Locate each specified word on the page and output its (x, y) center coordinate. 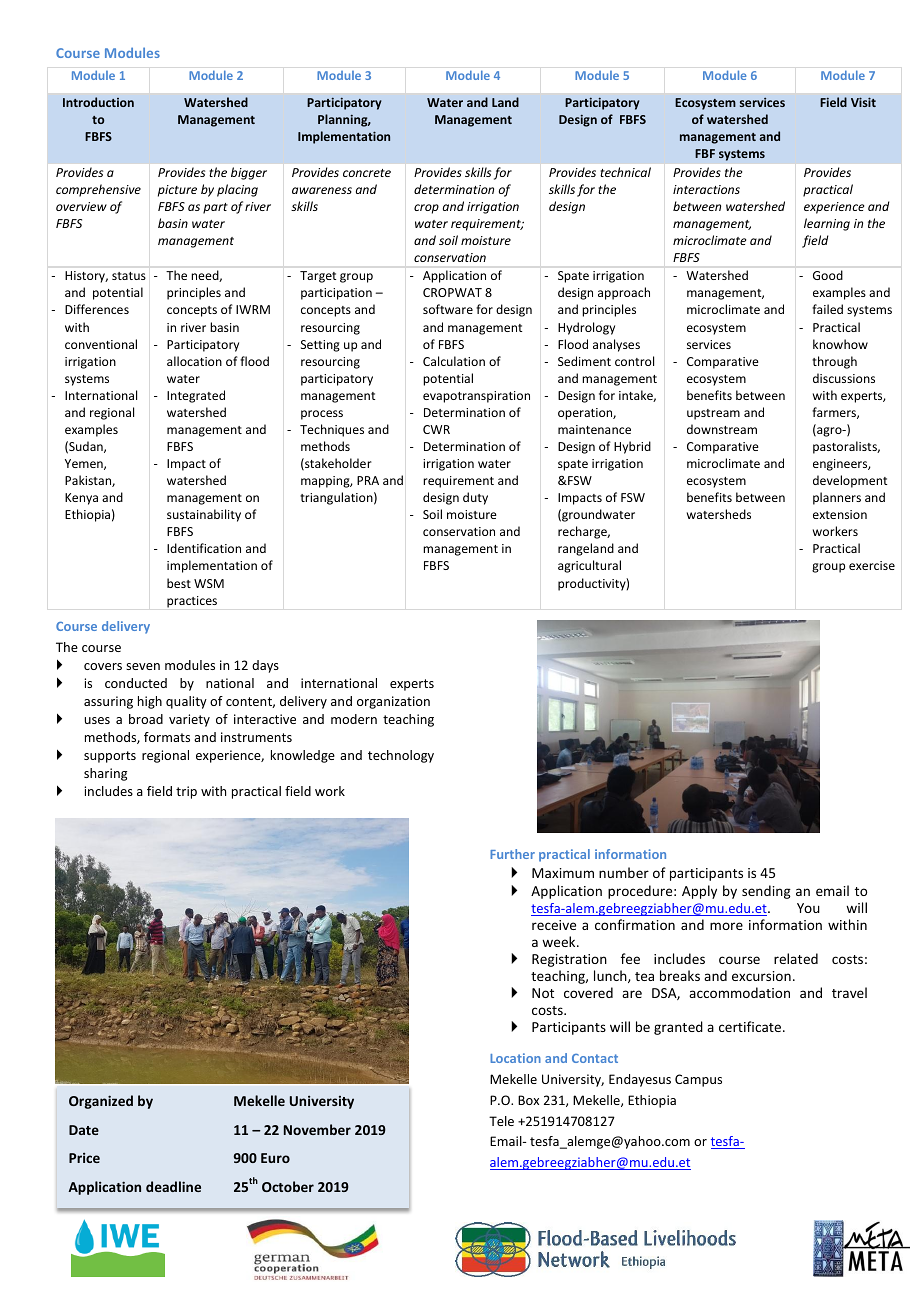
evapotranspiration (476, 397)
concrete (367, 173)
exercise (872, 565)
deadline (173, 1186)
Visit (863, 102)
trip (186, 792)
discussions (844, 378)
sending (766, 892)
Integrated (196, 396)
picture (177, 191)
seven (143, 666)
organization (393, 702)
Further (512, 854)
